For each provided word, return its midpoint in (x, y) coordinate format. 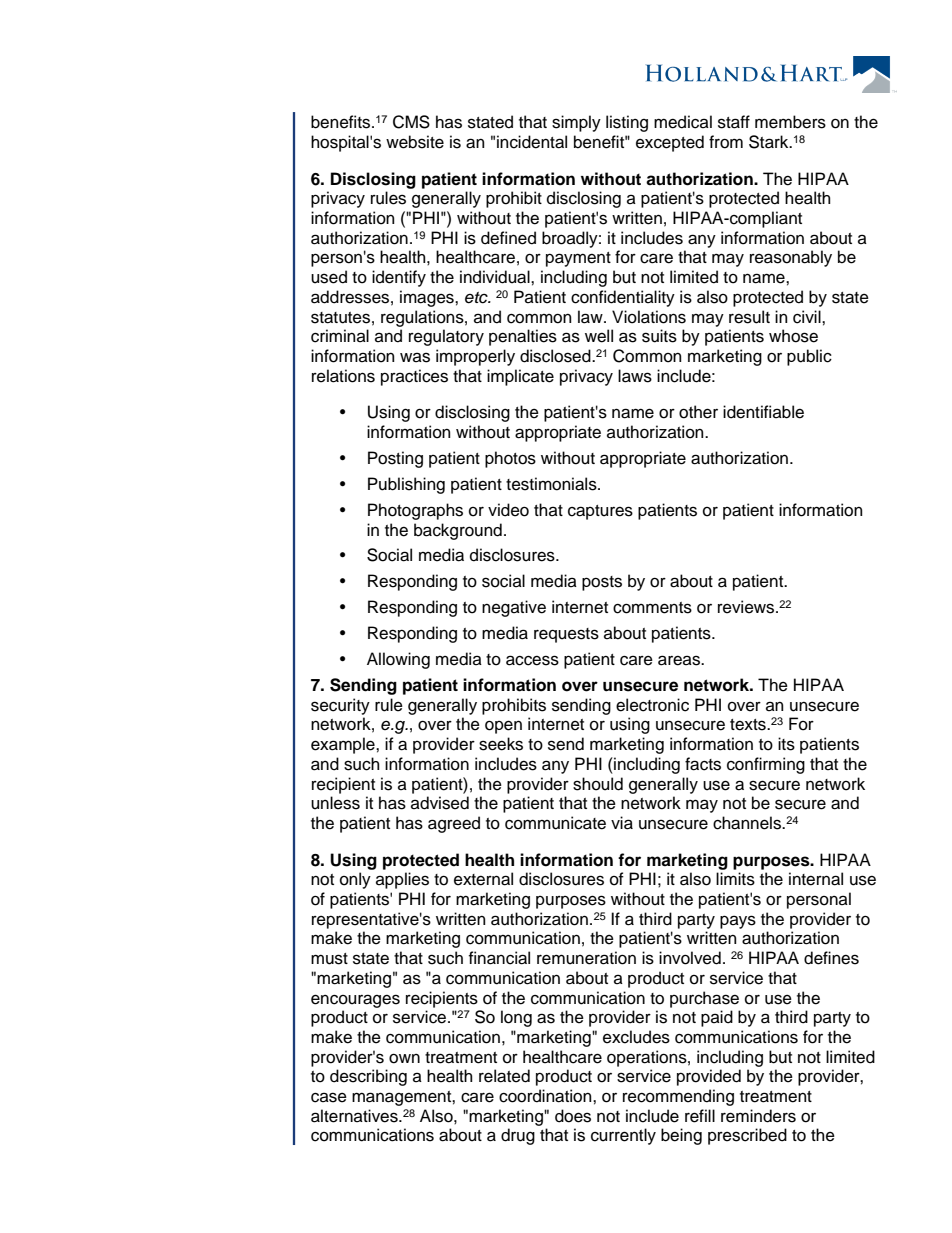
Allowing (398, 660)
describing (368, 1077)
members (790, 122)
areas (680, 660)
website (415, 142)
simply (576, 123)
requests (566, 635)
